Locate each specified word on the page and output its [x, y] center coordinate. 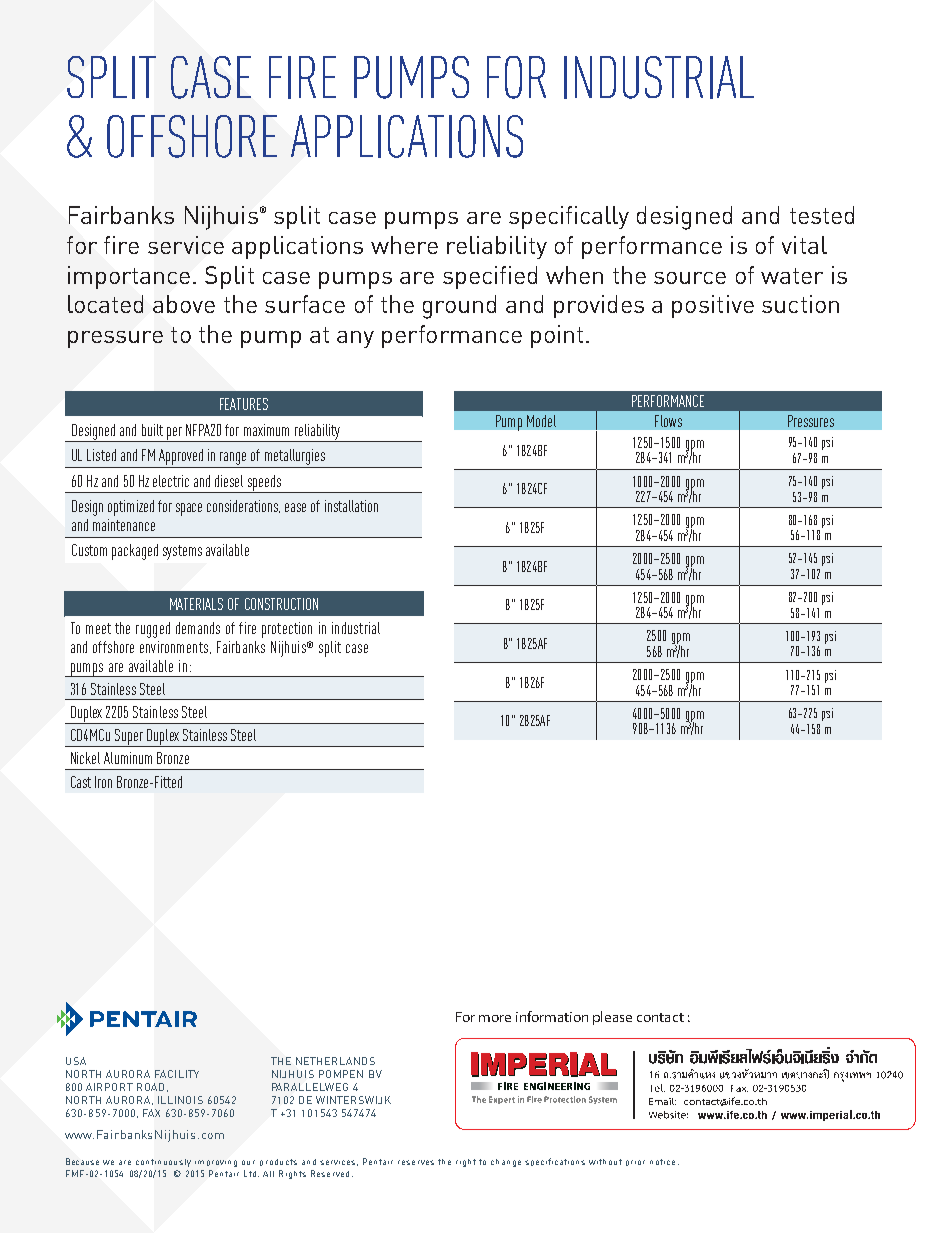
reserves [416, 1162]
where [404, 245]
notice [662, 1162]
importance [129, 277]
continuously [163, 1163]
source [690, 278]
